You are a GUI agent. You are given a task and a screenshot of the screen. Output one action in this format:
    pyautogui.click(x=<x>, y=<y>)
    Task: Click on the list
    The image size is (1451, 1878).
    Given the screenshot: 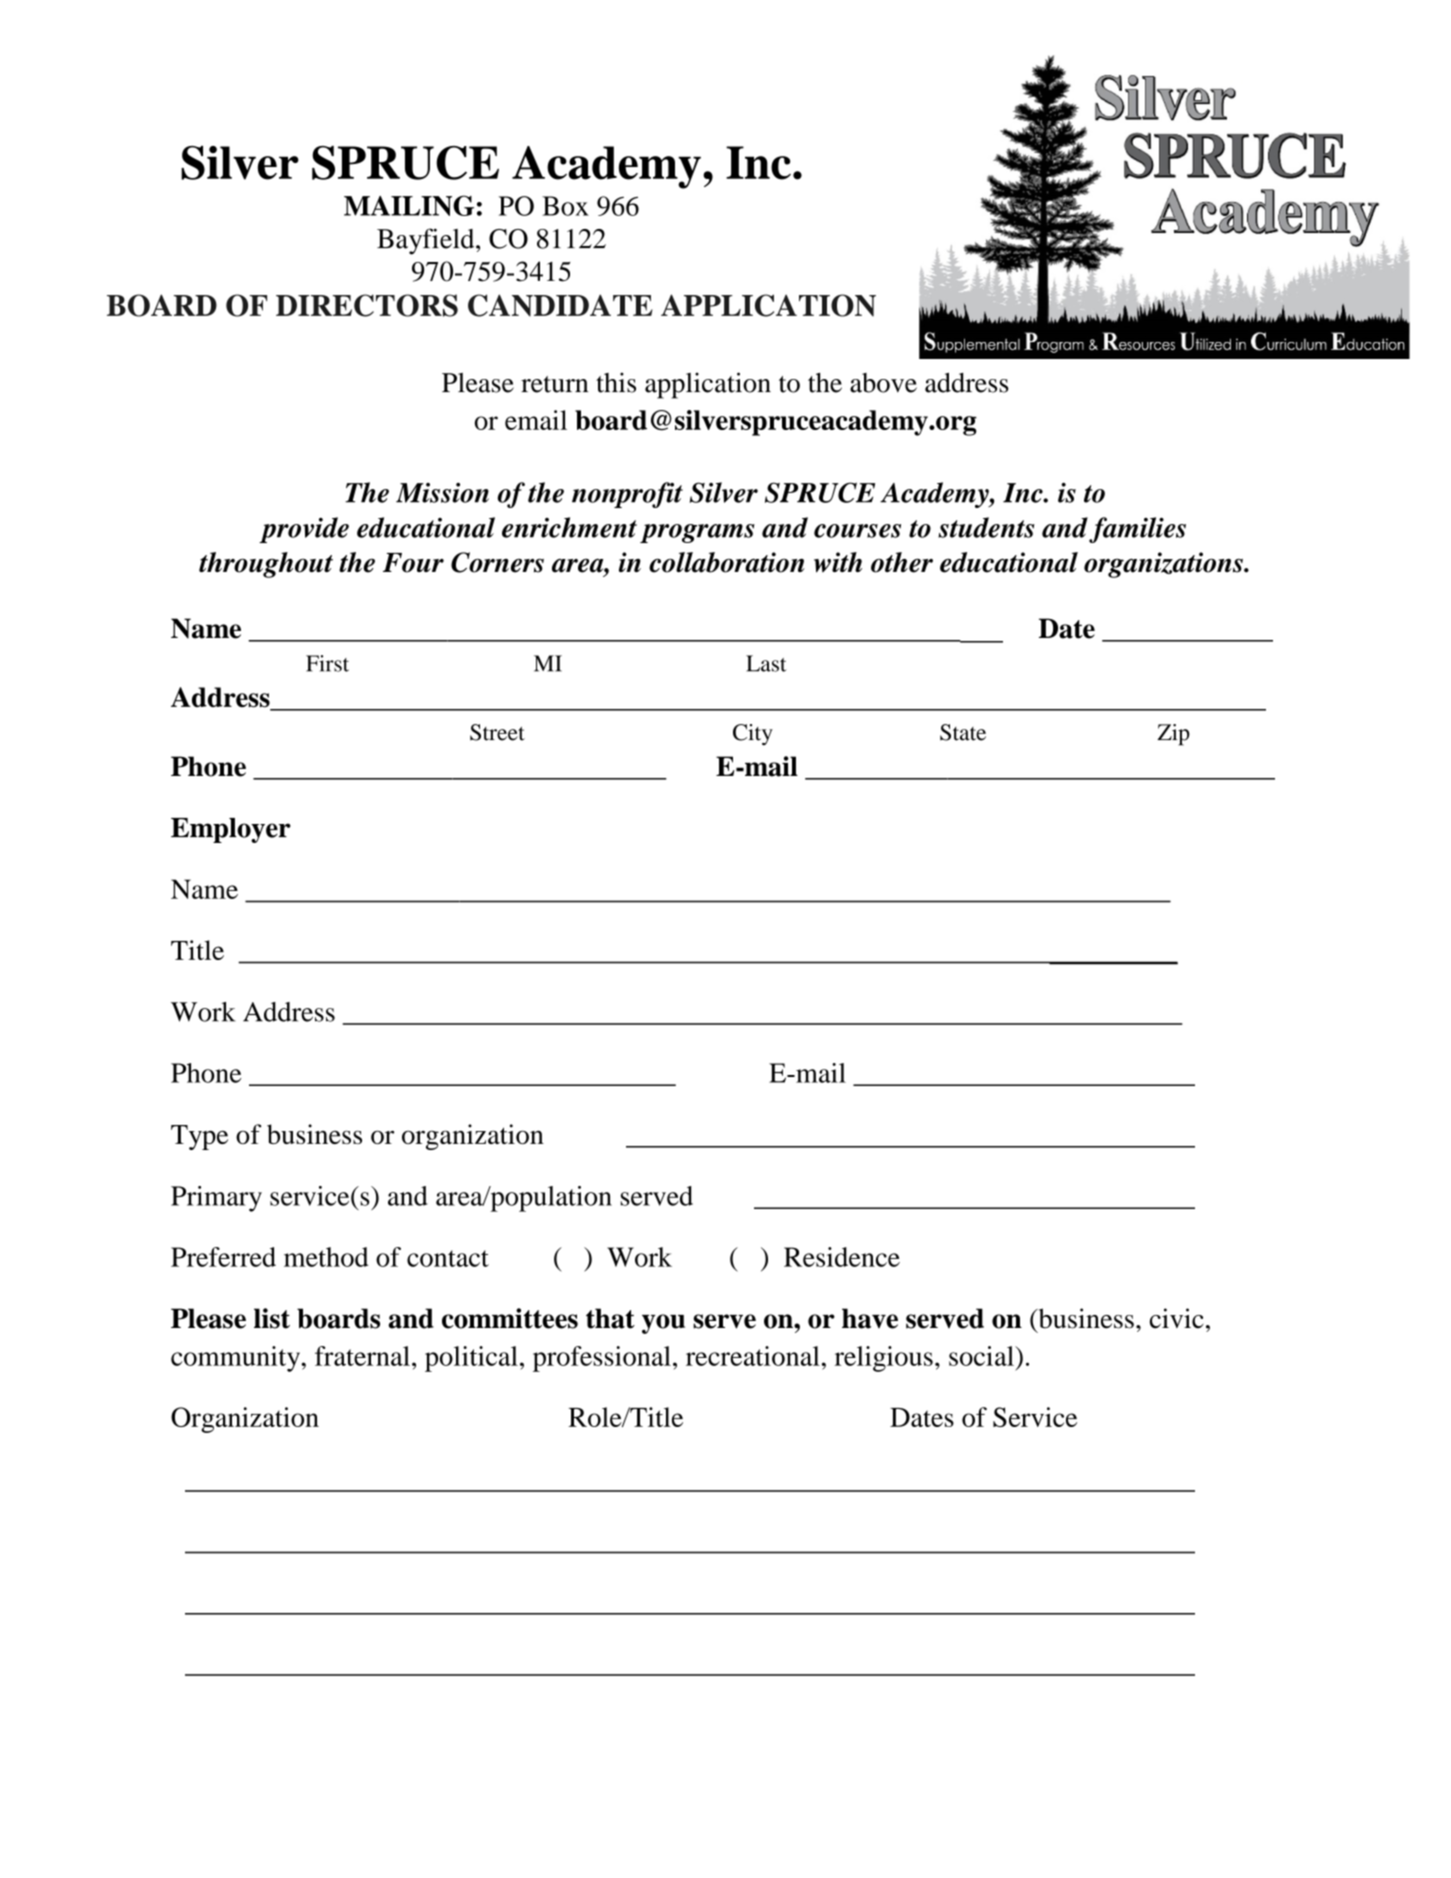 What is the action you would take?
    pyautogui.click(x=272, y=1318)
